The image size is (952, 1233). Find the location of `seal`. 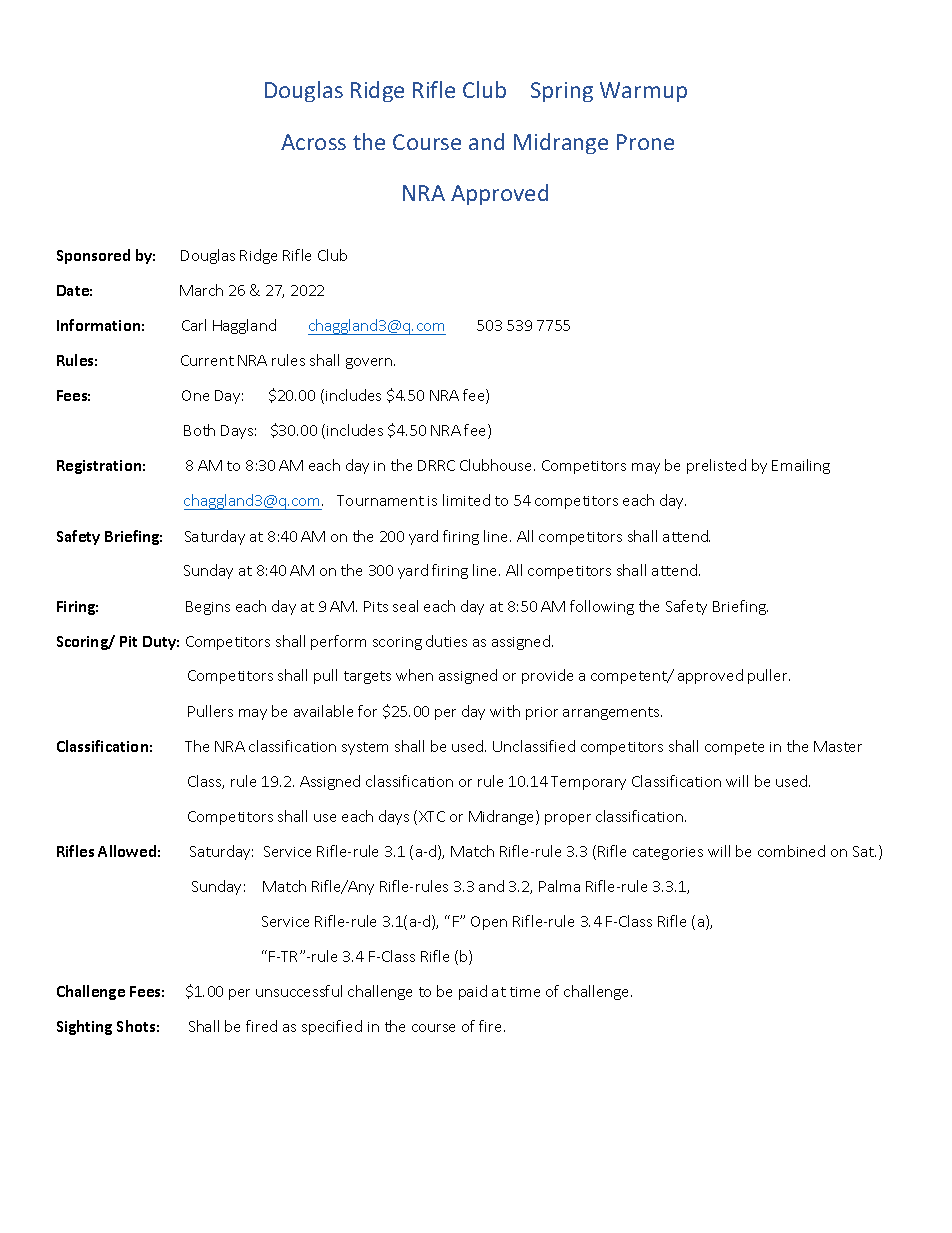

seal is located at coordinates (405, 606).
